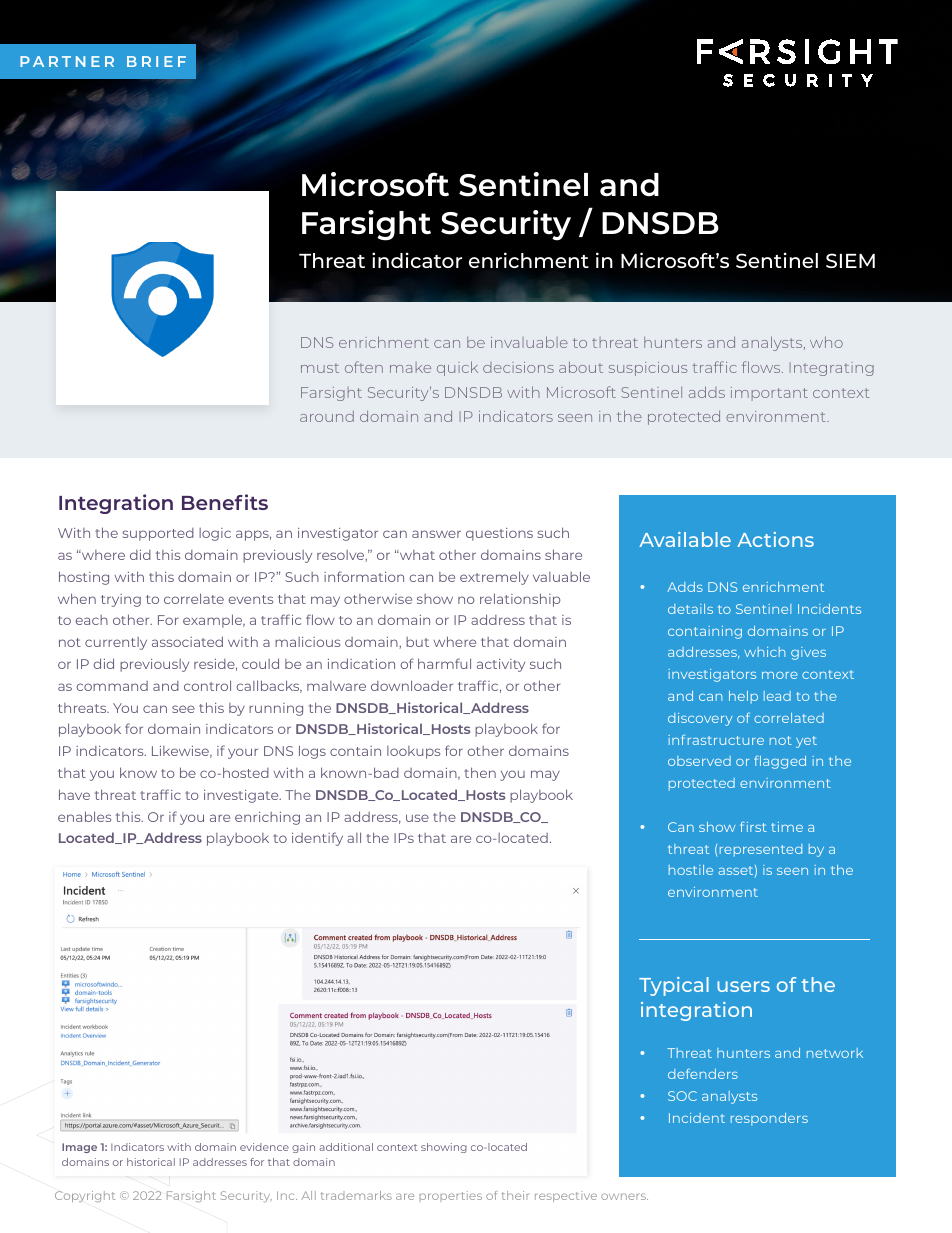  Describe the element at coordinates (156, 61) in the screenshot. I see `BRIEF` at that location.
